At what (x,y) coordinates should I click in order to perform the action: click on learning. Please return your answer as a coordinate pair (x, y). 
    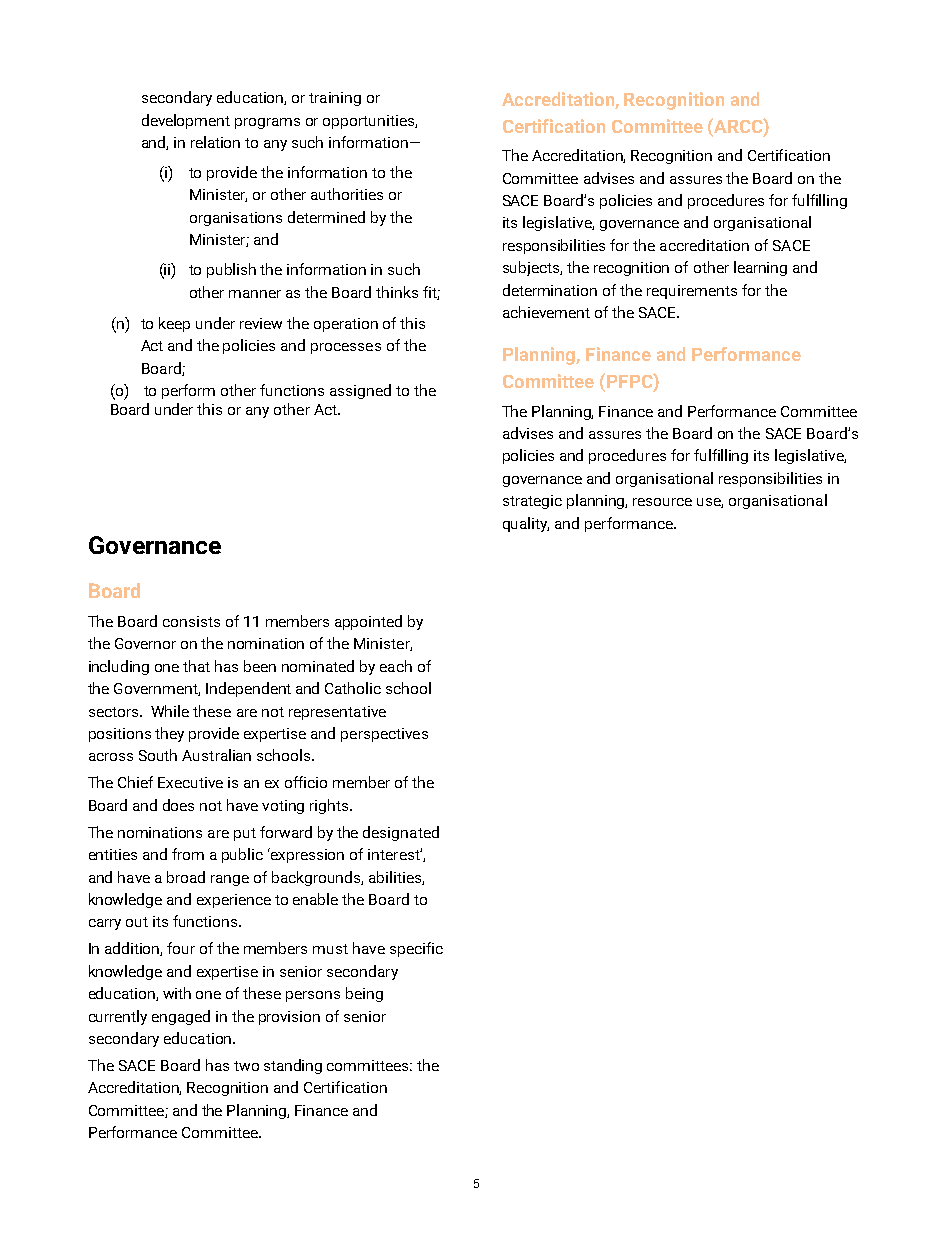
    Looking at the image, I should click on (760, 268).
